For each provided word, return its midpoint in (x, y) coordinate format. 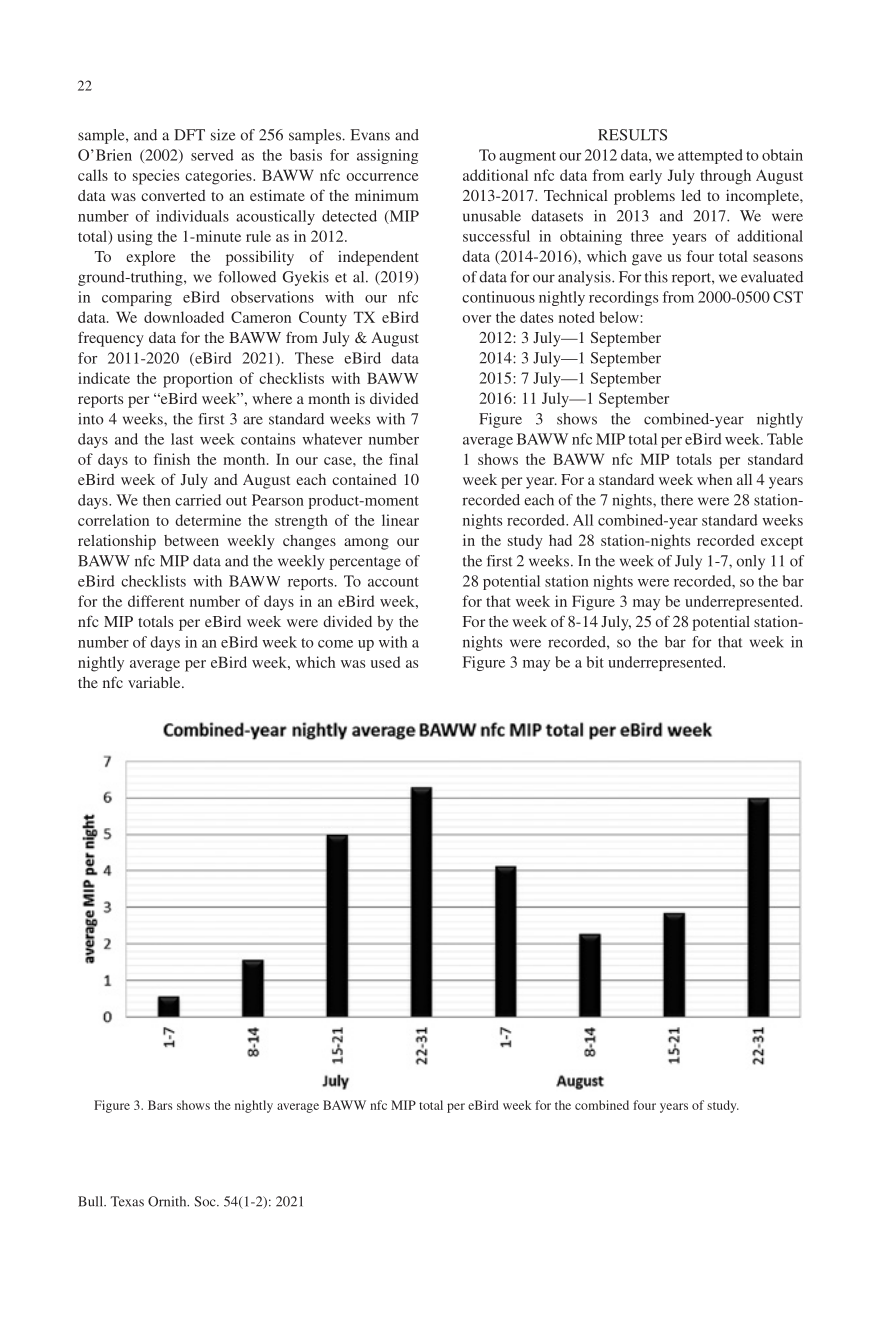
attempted (710, 156)
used (385, 662)
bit (595, 662)
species (156, 177)
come (335, 644)
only (750, 562)
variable (155, 682)
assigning (387, 156)
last (182, 439)
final (403, 459)
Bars (160, 1105)
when (714, 479)
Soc (206, 1201)
